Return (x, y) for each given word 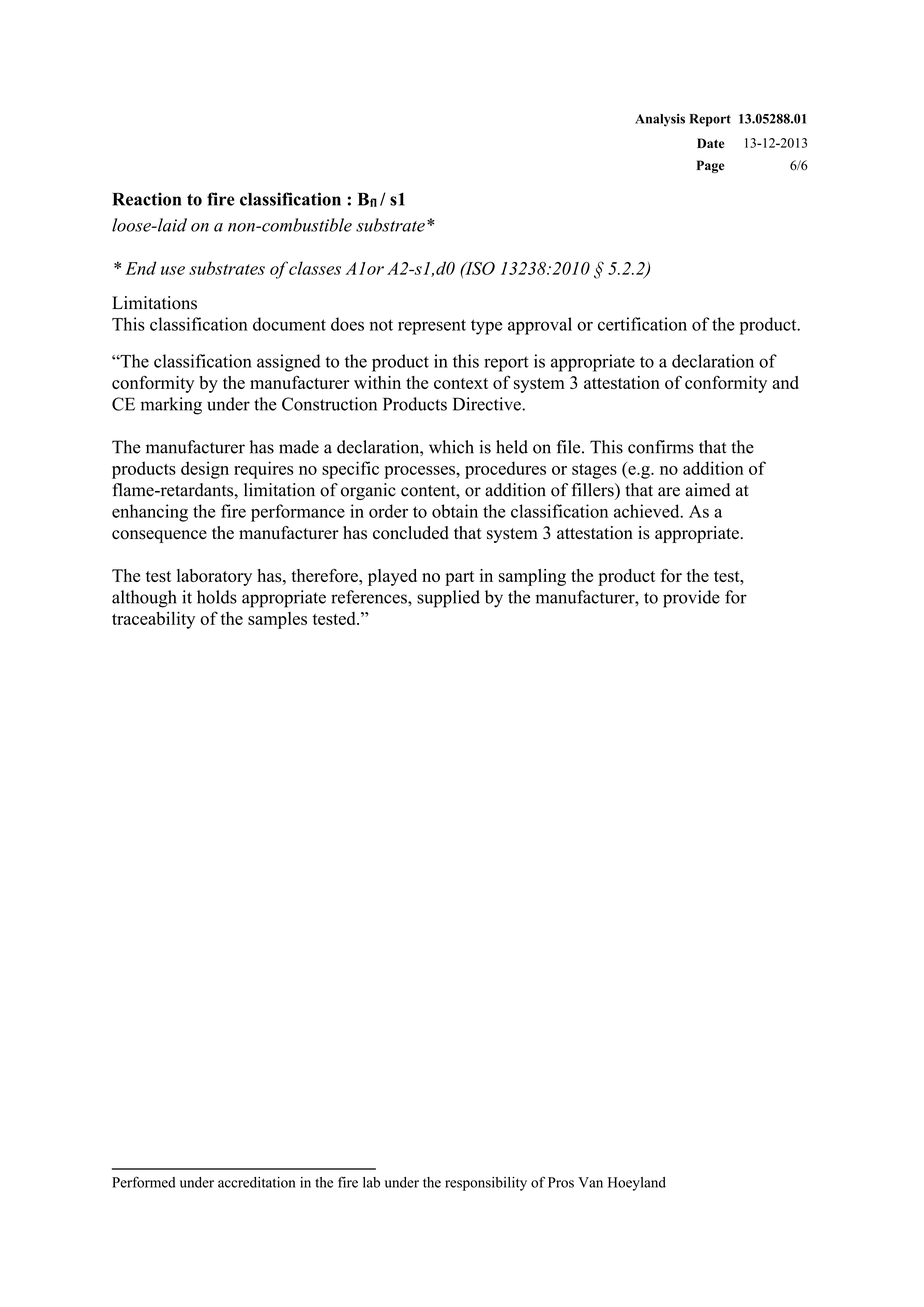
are (669, 492)
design (205, 470)
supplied (448, 599)
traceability (153, 620)
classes (315, 268)
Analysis (660, 120)
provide (691, 599)
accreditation (256, 1182)
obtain (455, 511)
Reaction (146, 199)
